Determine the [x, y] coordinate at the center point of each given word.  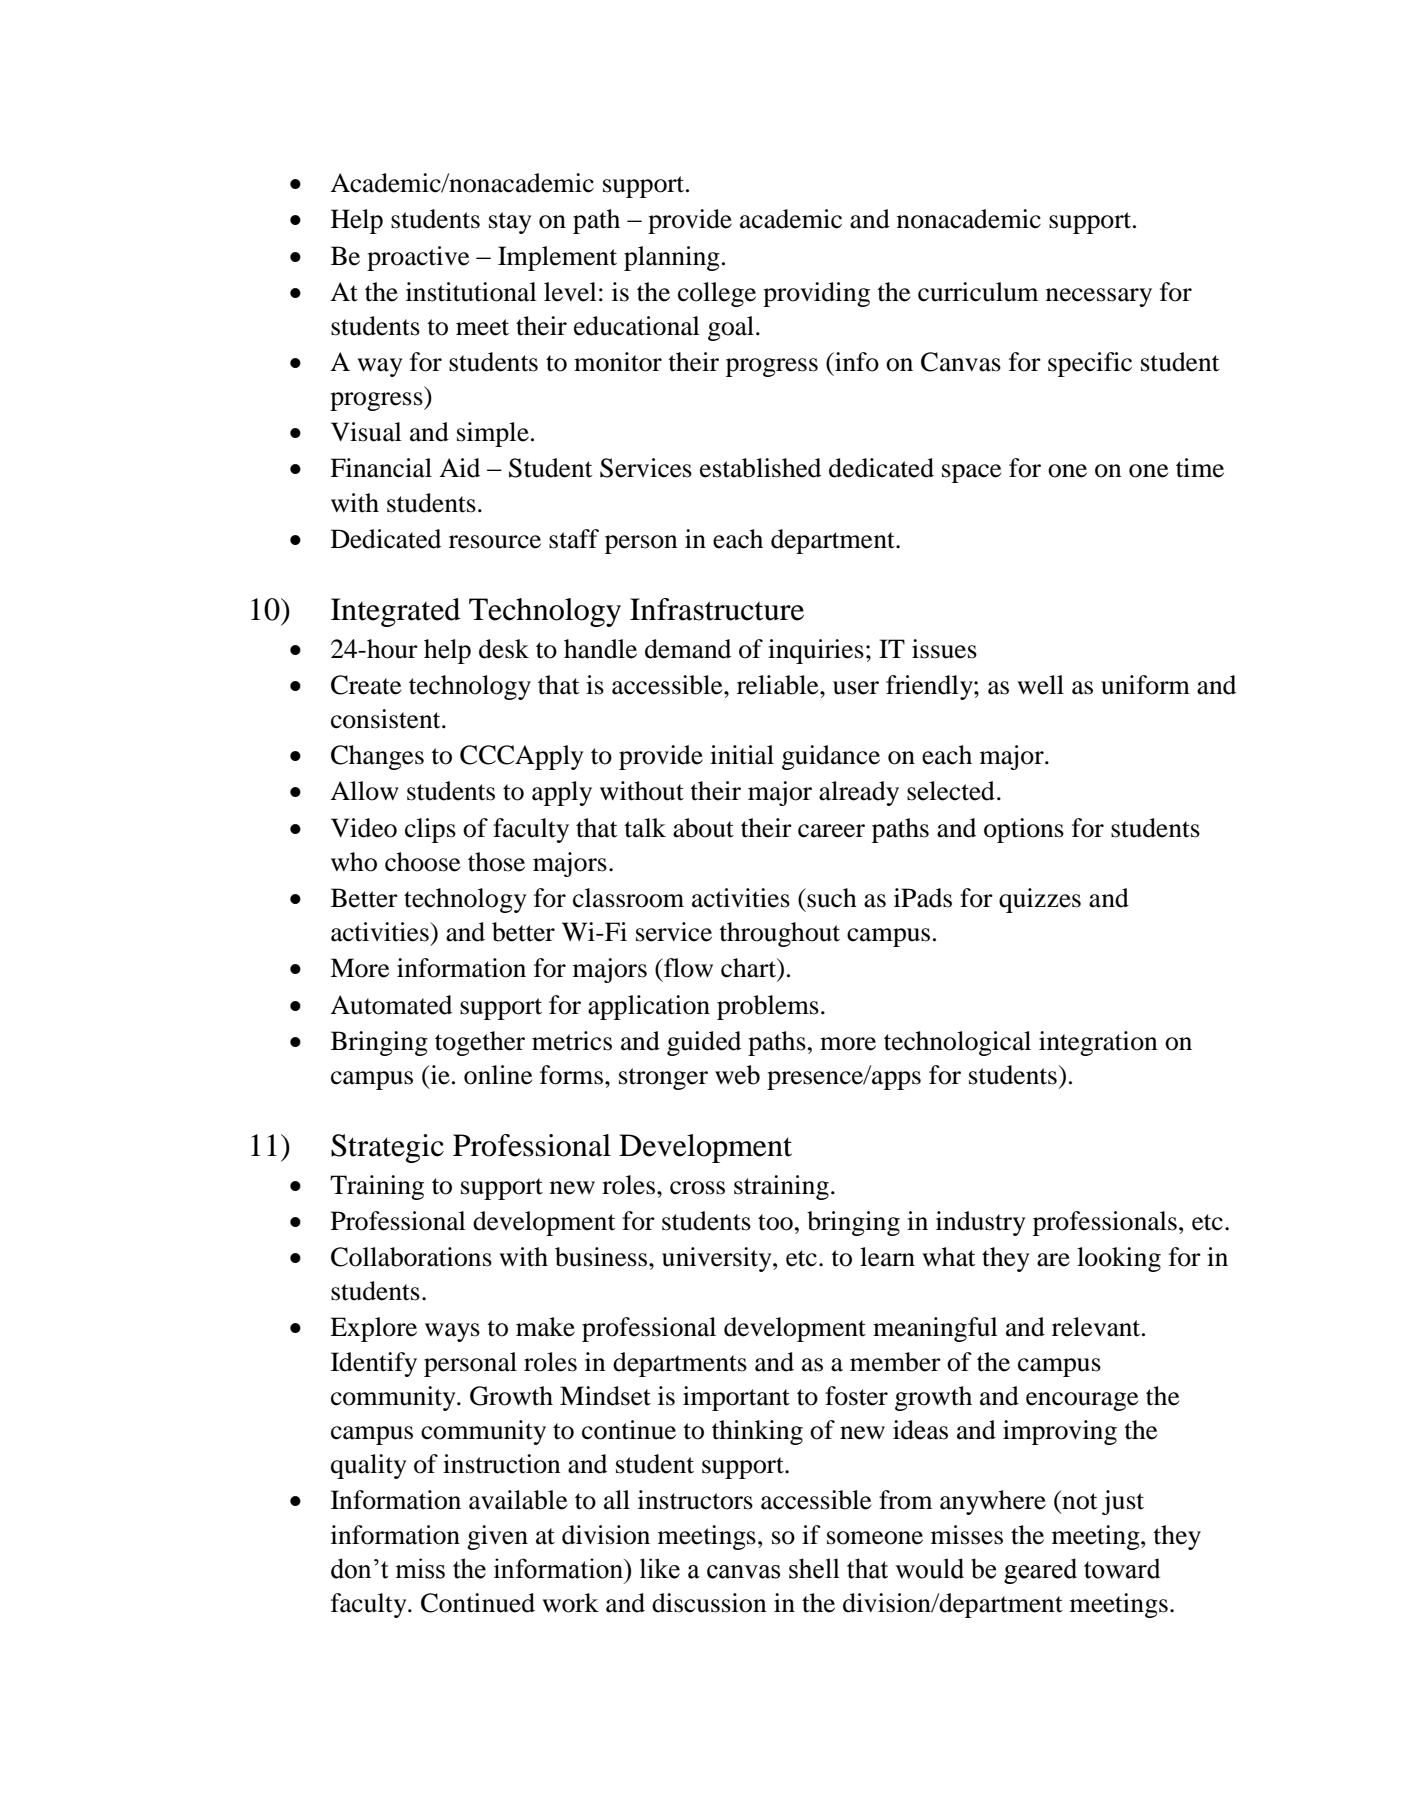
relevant [1097, 1327]
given [497, 1537]
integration [1098, 1043]
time [1200, 468]
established [760, 468]
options [1024, 830]
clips [430, 830]
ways [452, 1332]
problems [768, 1007]
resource [495, 542]
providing [816, 294]
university [718, 1259]
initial [742, 755]
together [480, 1043]
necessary [1099, 297]
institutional [471, 292]
